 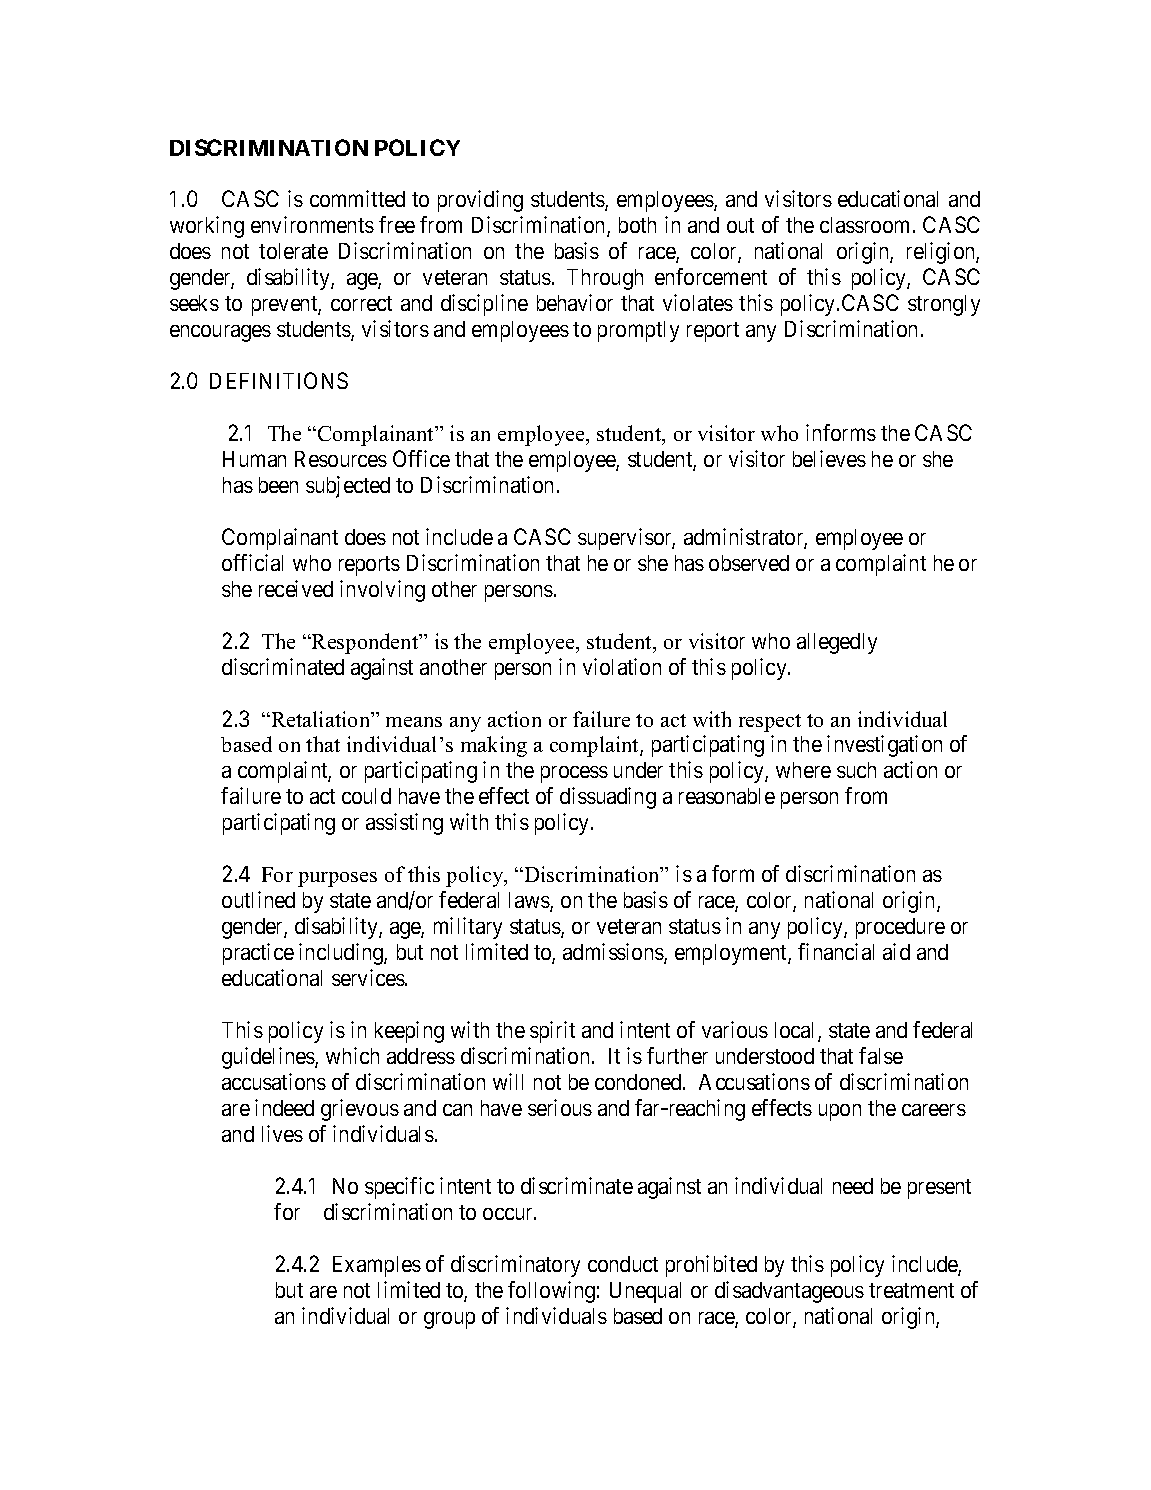 What do you see at coordinates (864, 225) in the image?
I see `classroom` at bounding box center [864, 225].
